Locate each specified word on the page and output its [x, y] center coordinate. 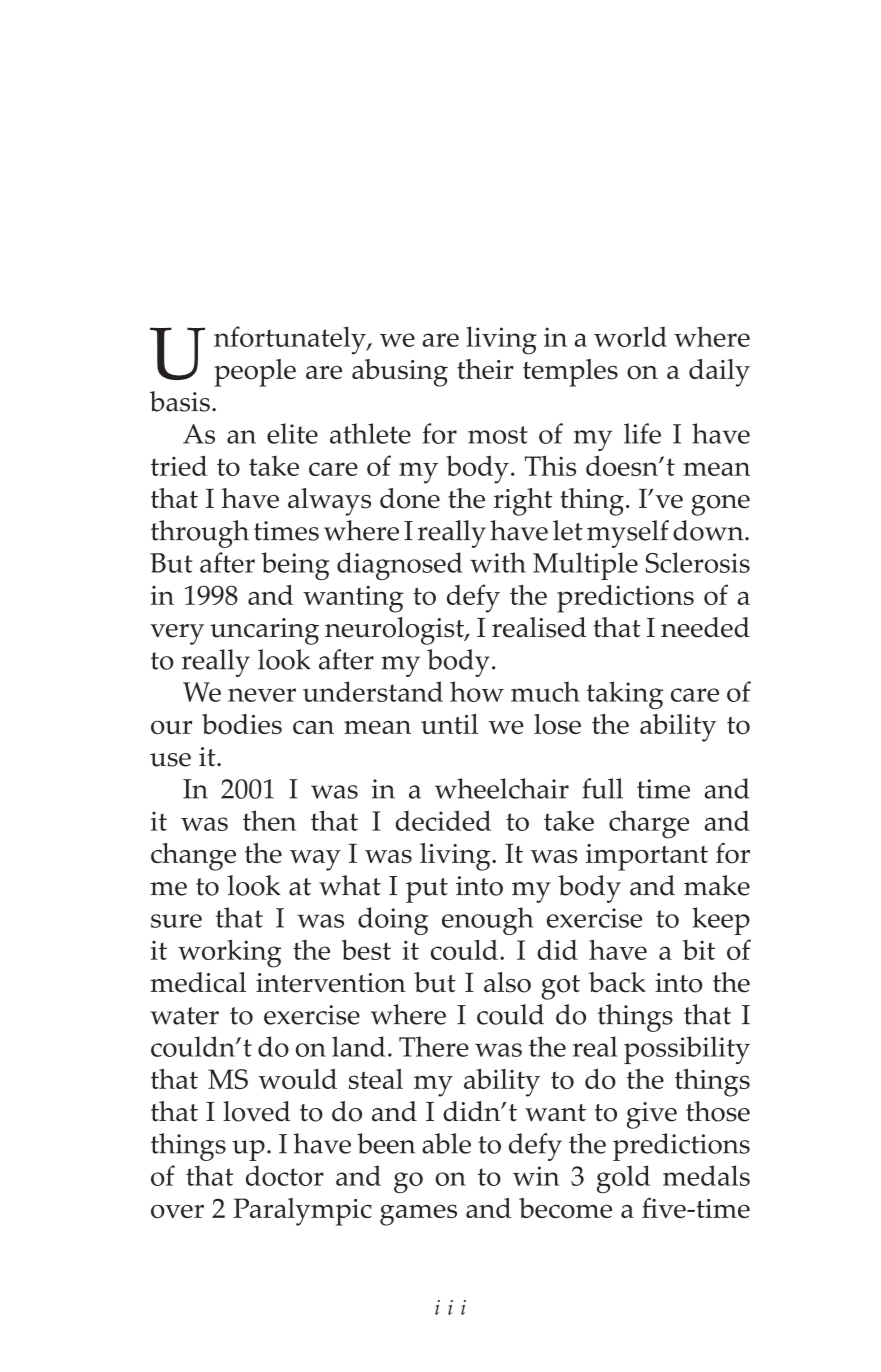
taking [624, 695]
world [630, 336]
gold [623, 1179]
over [177, 1211]
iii [450, 1307]
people [255, 373]
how [477, 691]
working [229, 953]
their [485, 369]
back [617, 982]
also [507, 982]
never [262, 695]
